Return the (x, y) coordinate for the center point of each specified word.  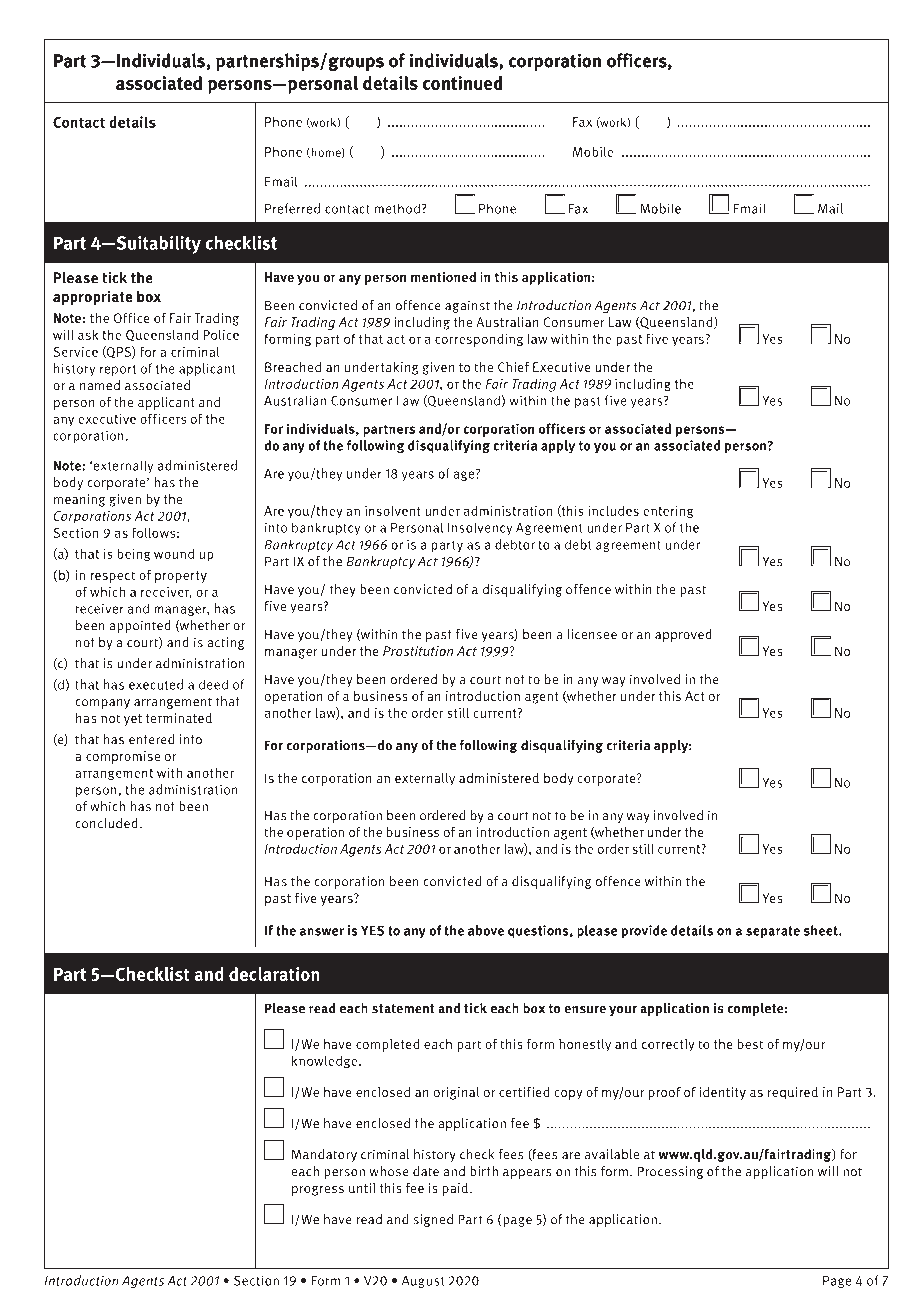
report (118, 370)
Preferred (292, 208)
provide (644, 932)
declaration (274, 974)
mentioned (443, 277)
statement (403, 1009)
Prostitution (418, 651)
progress (318, 1191)
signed (433, 1220)
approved (683, 635)
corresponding (479, 340)
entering (668, 512)
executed (156, 684)
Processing (670, 1172)
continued (462, 83)
